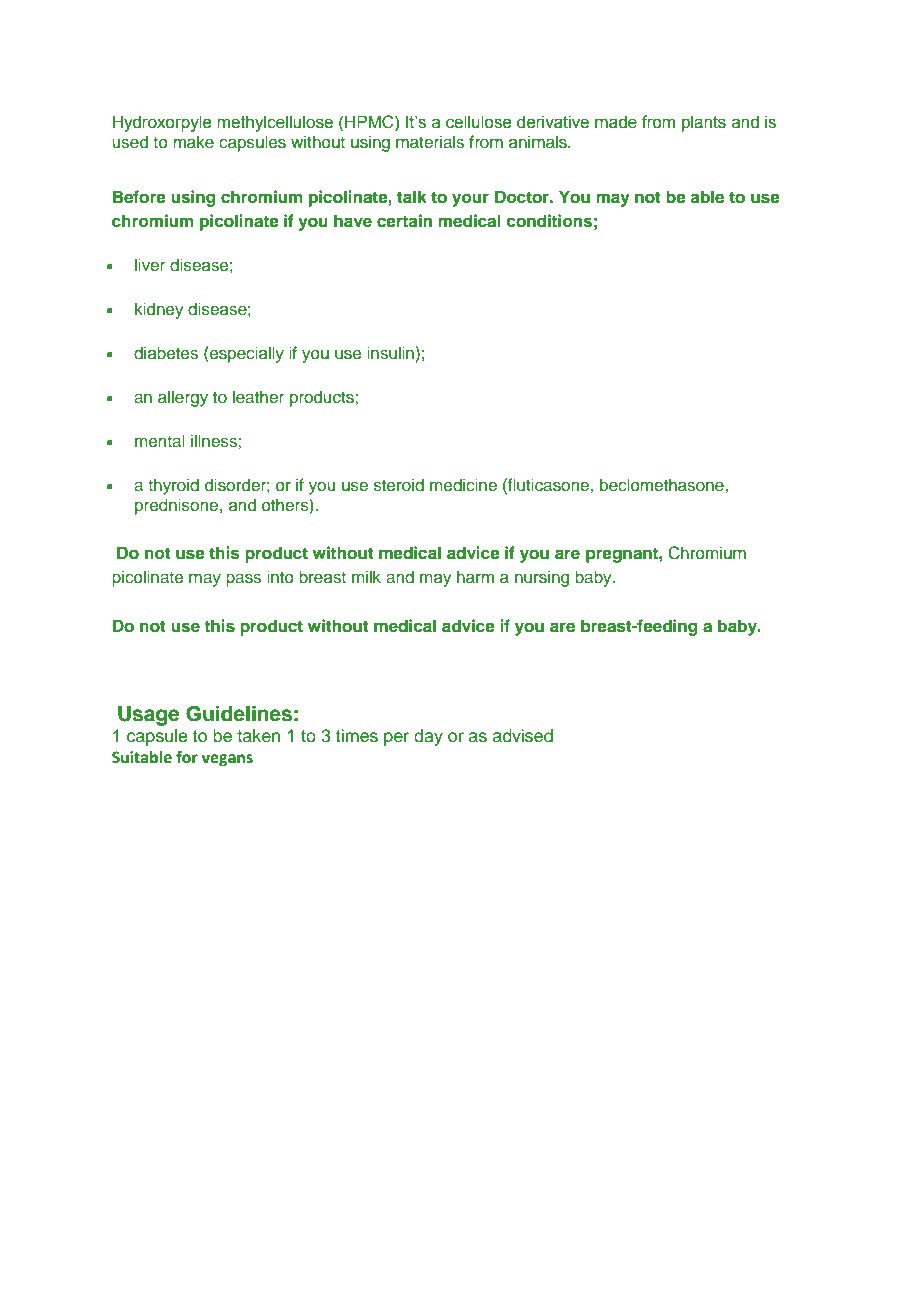 The width and height of the image is (924, 1308). I want to click on liver, so click(150, 265).
